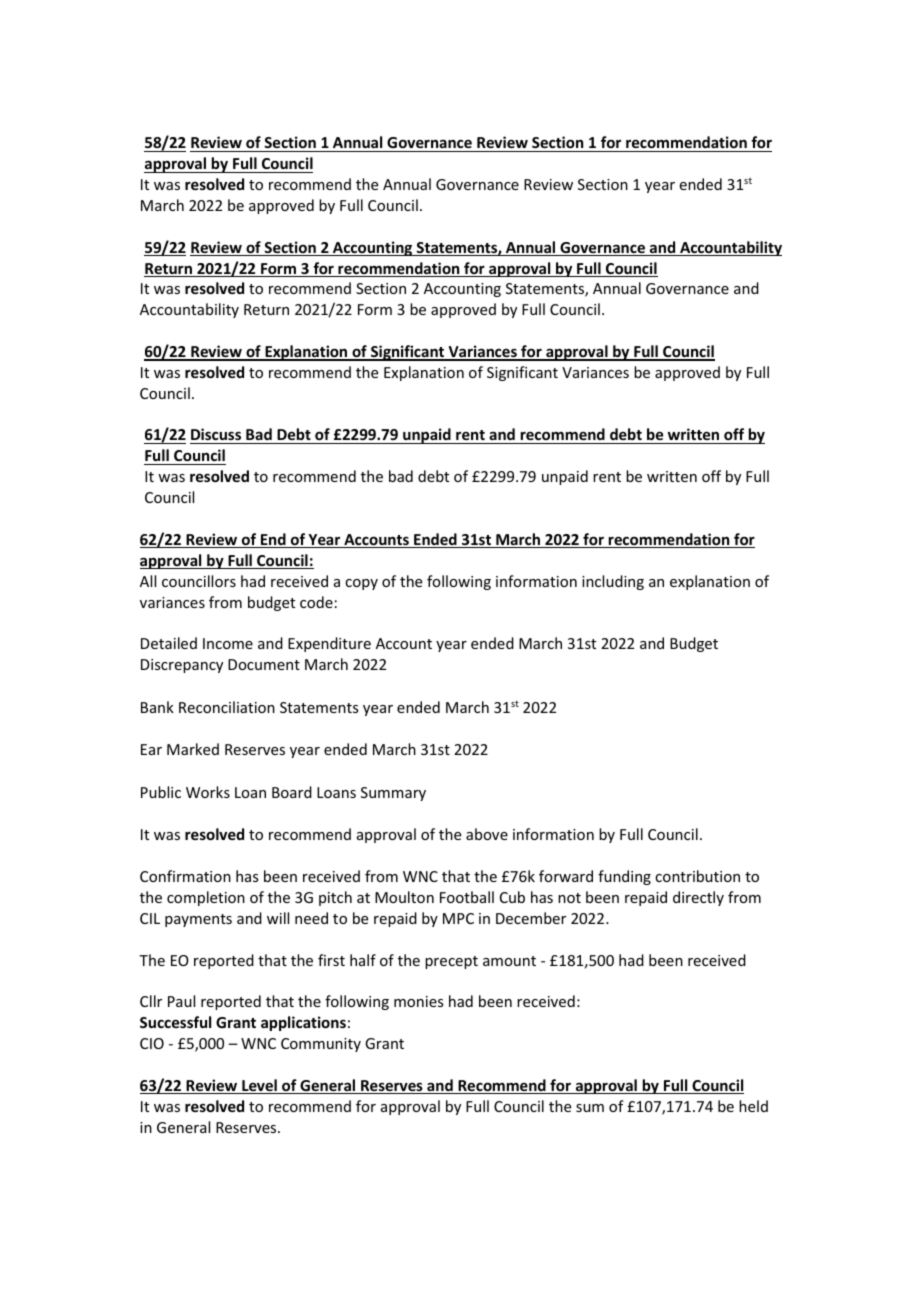  I want to click on copy, so click(361, 584).
